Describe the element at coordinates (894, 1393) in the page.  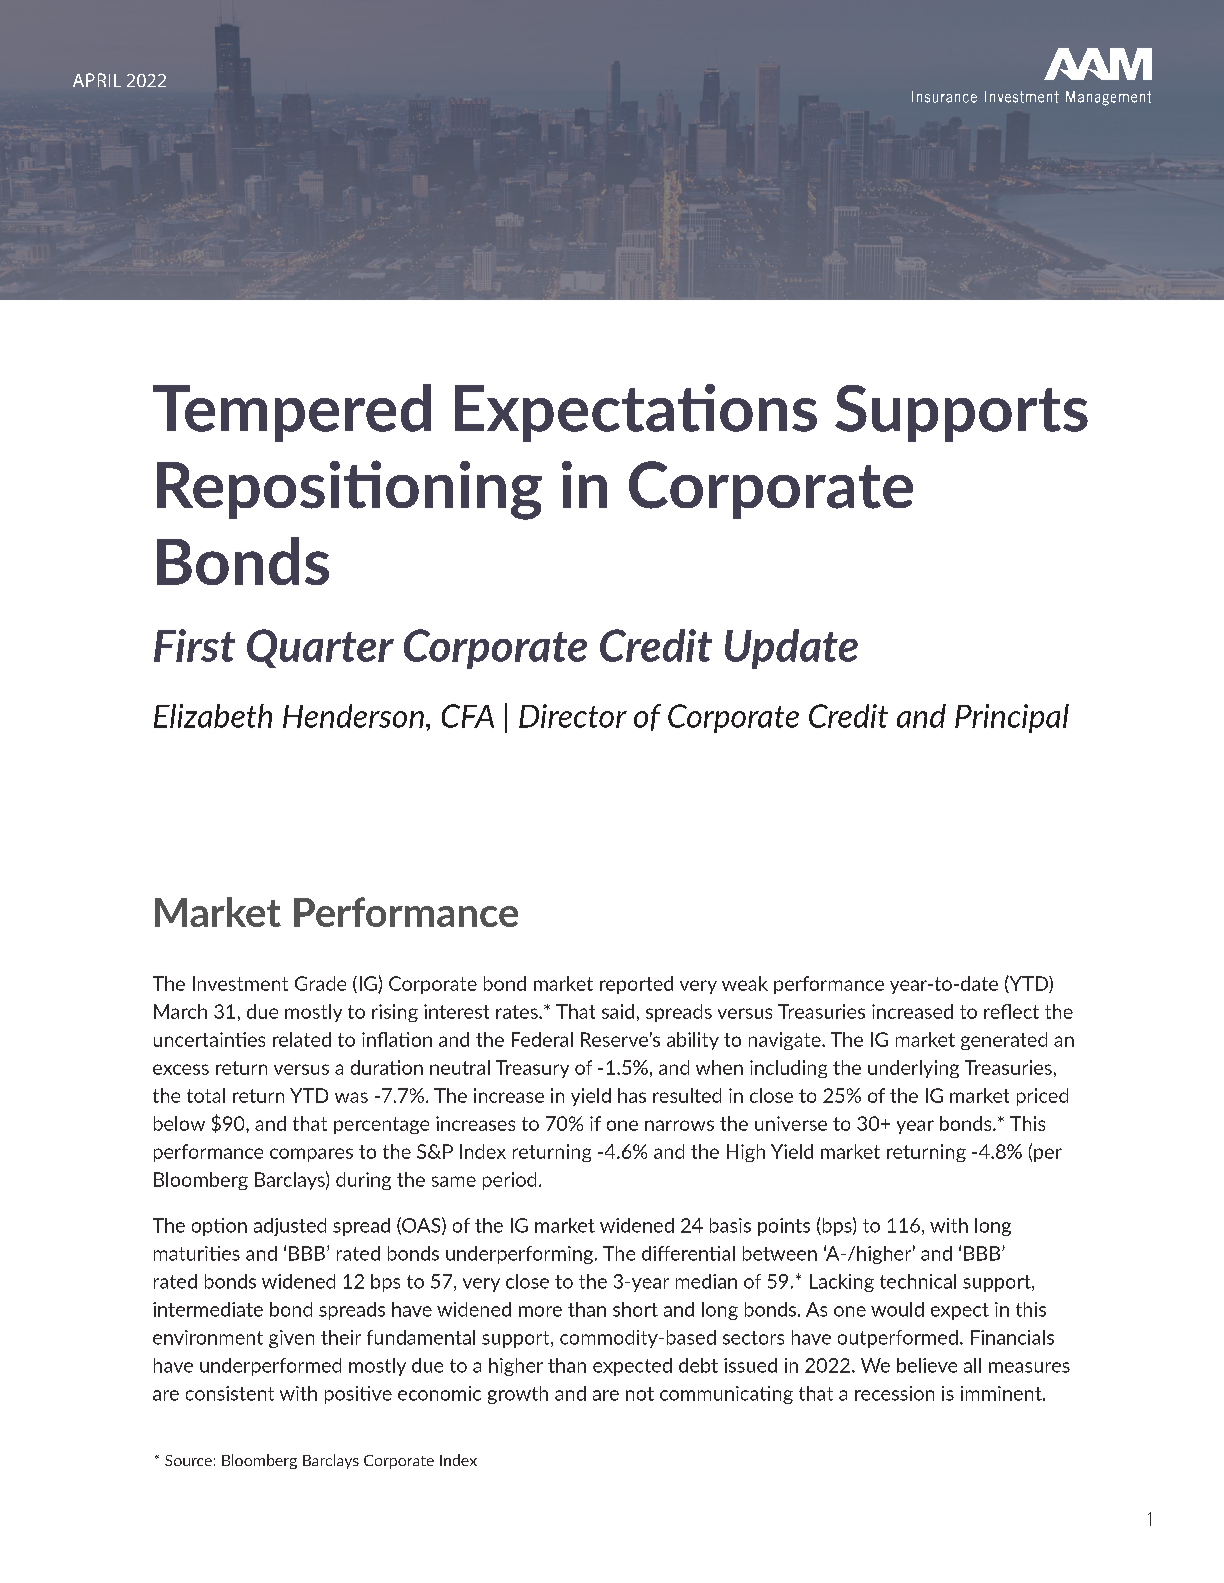
I see `recession` at that location.
